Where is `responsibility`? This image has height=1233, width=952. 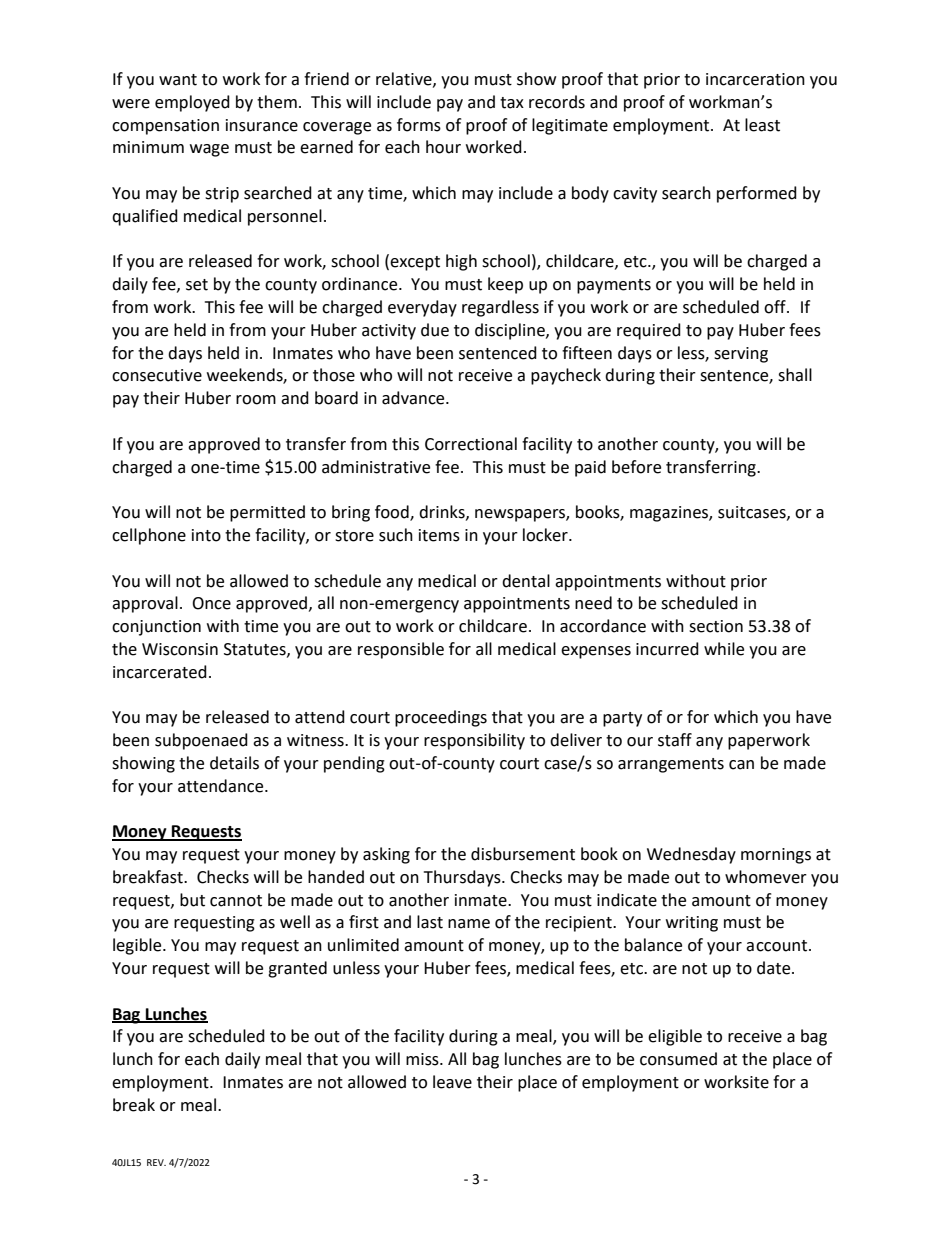
responsibility is located at coordinates (474, 741).
